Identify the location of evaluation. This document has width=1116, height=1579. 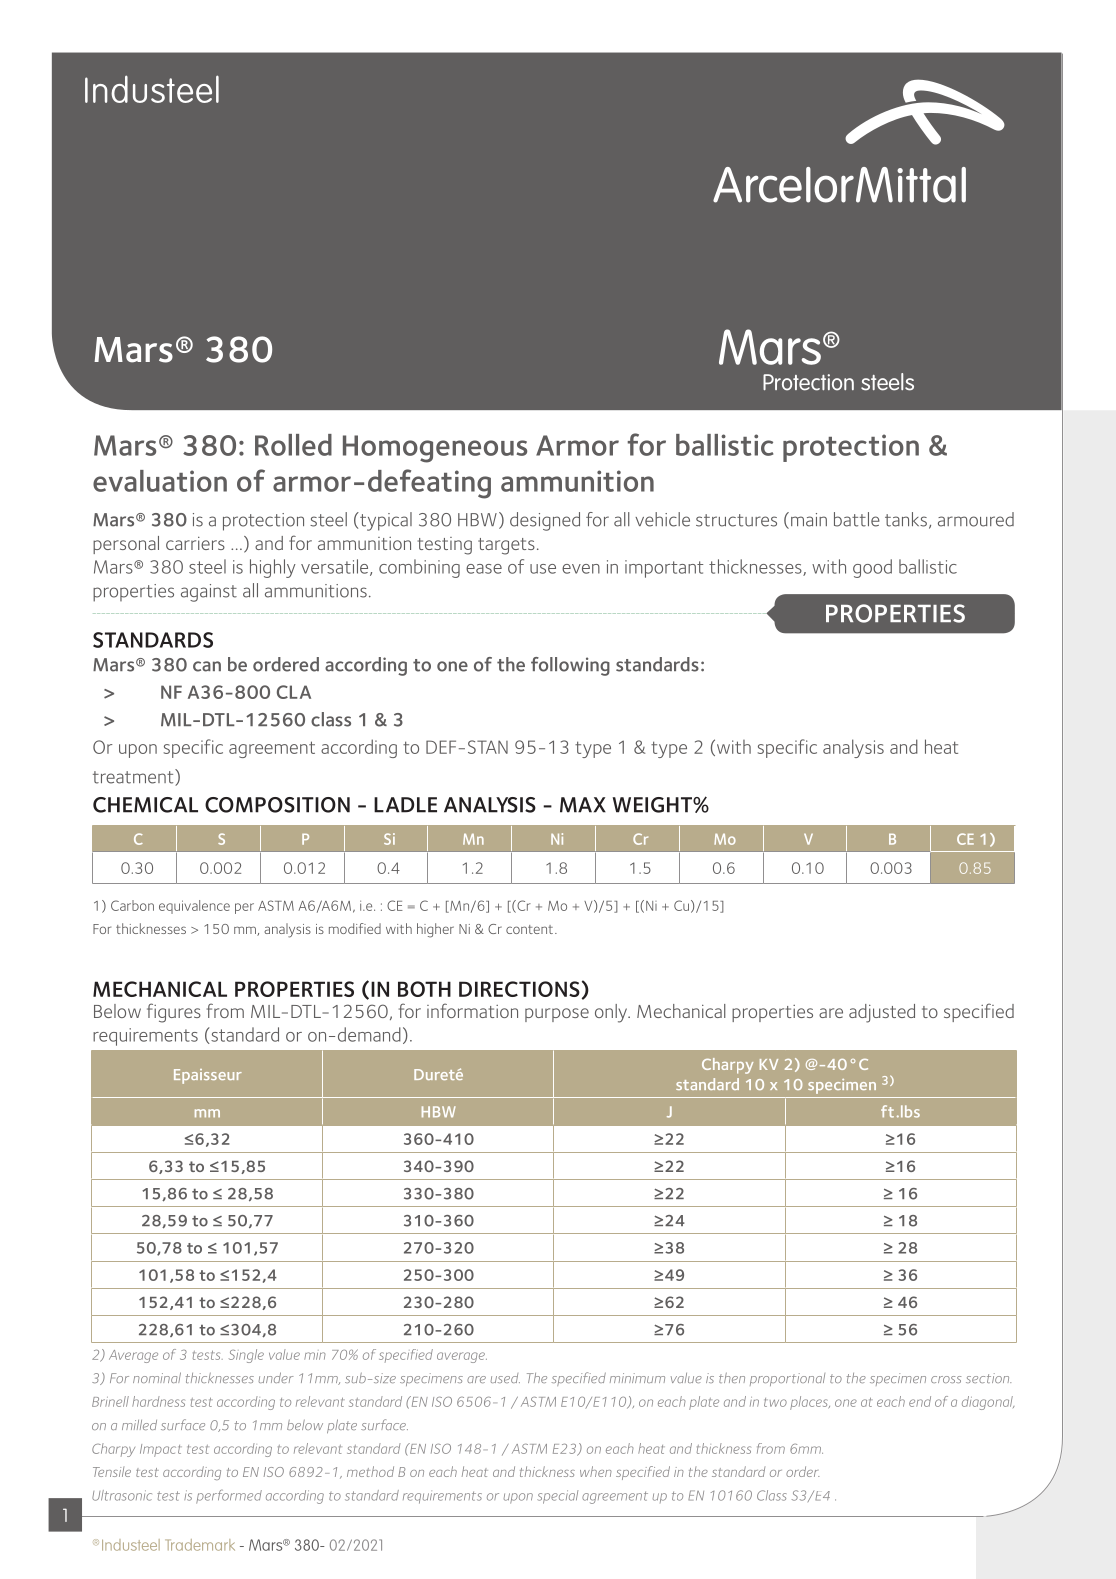
(160, 481).
